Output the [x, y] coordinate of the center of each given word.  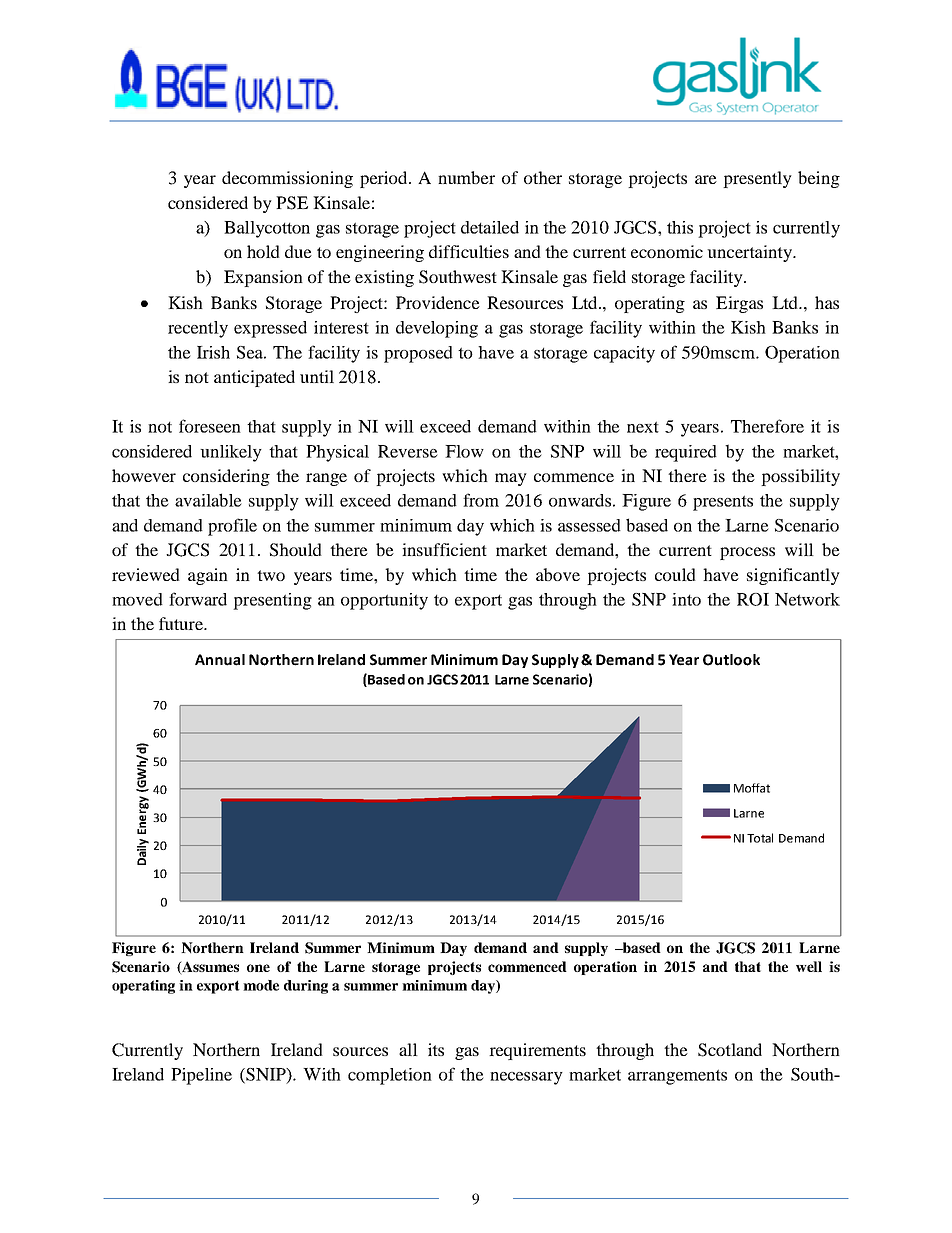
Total [760, 838]
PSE [292, 203]
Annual [220, 660]
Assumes [209, 967]
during [306, 987]
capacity [624, 354]
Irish [213, 352]
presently [757, 179]
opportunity [384, 601]
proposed [418, 354]
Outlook [731, 660]
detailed [490, 227]
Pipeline [201, 1076]
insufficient [444, 549]
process [747, 553]
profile [232, 527]
